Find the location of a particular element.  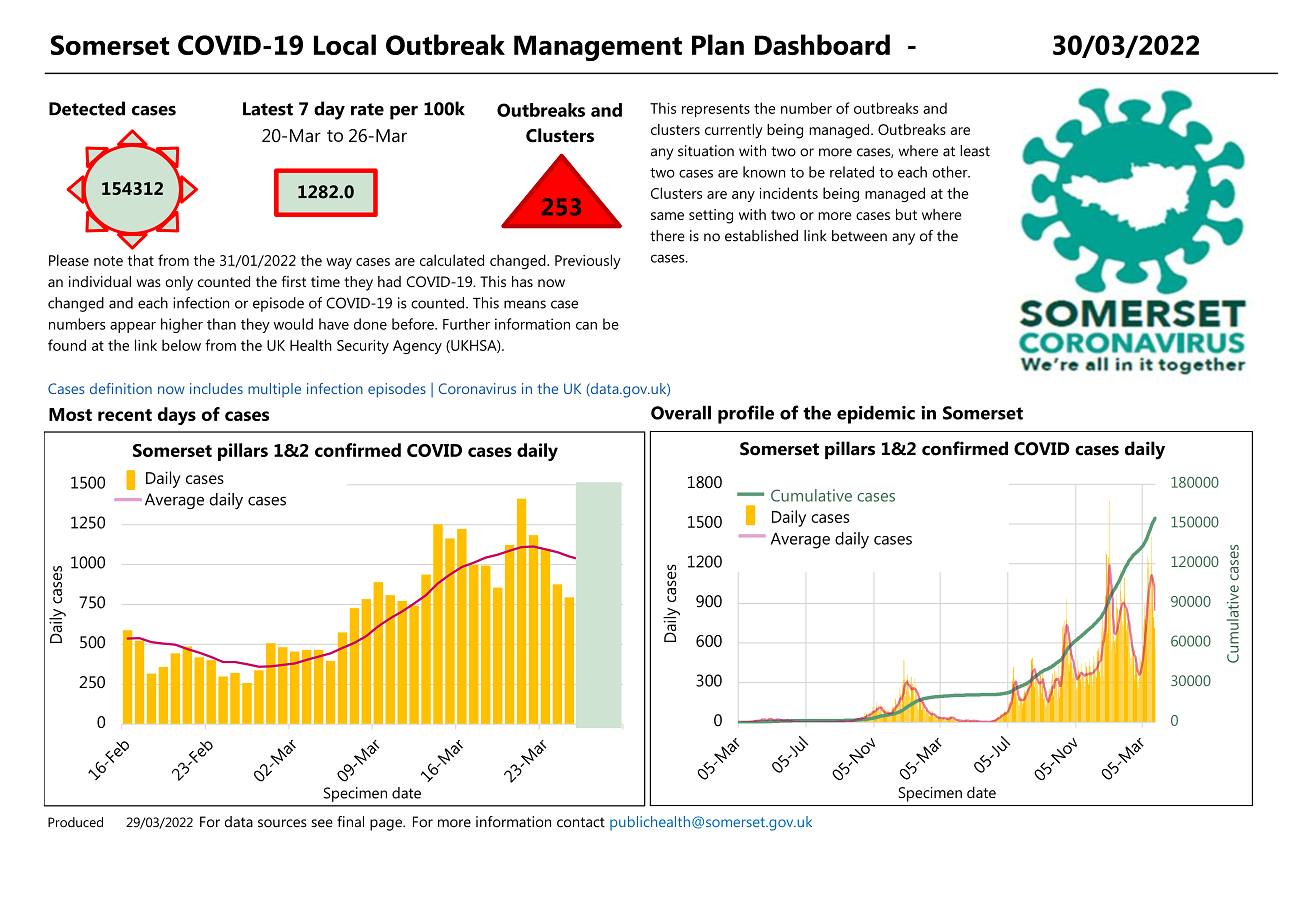

Produced is located at coordinates (75, 822).
